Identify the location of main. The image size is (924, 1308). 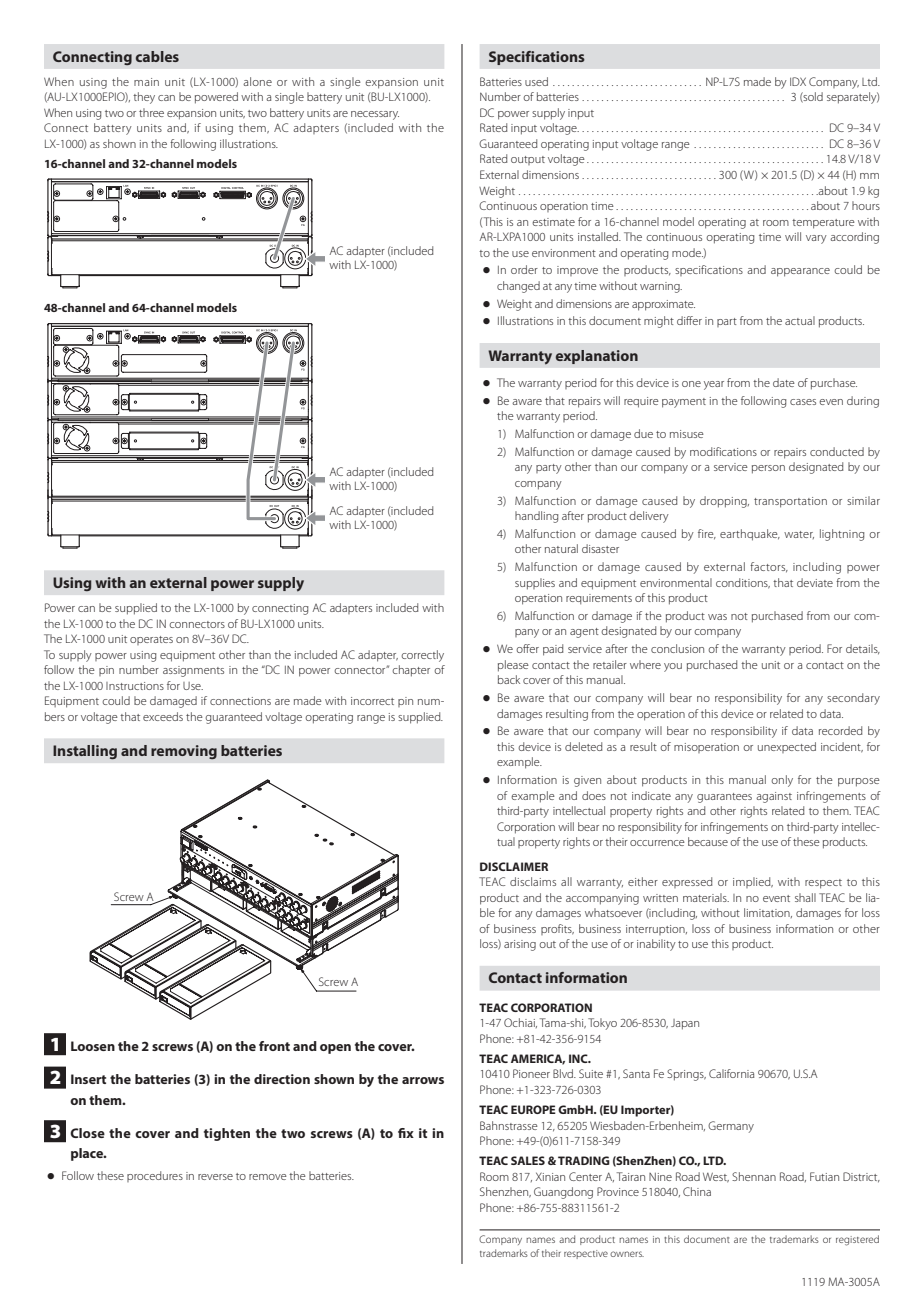
(146, 82).
